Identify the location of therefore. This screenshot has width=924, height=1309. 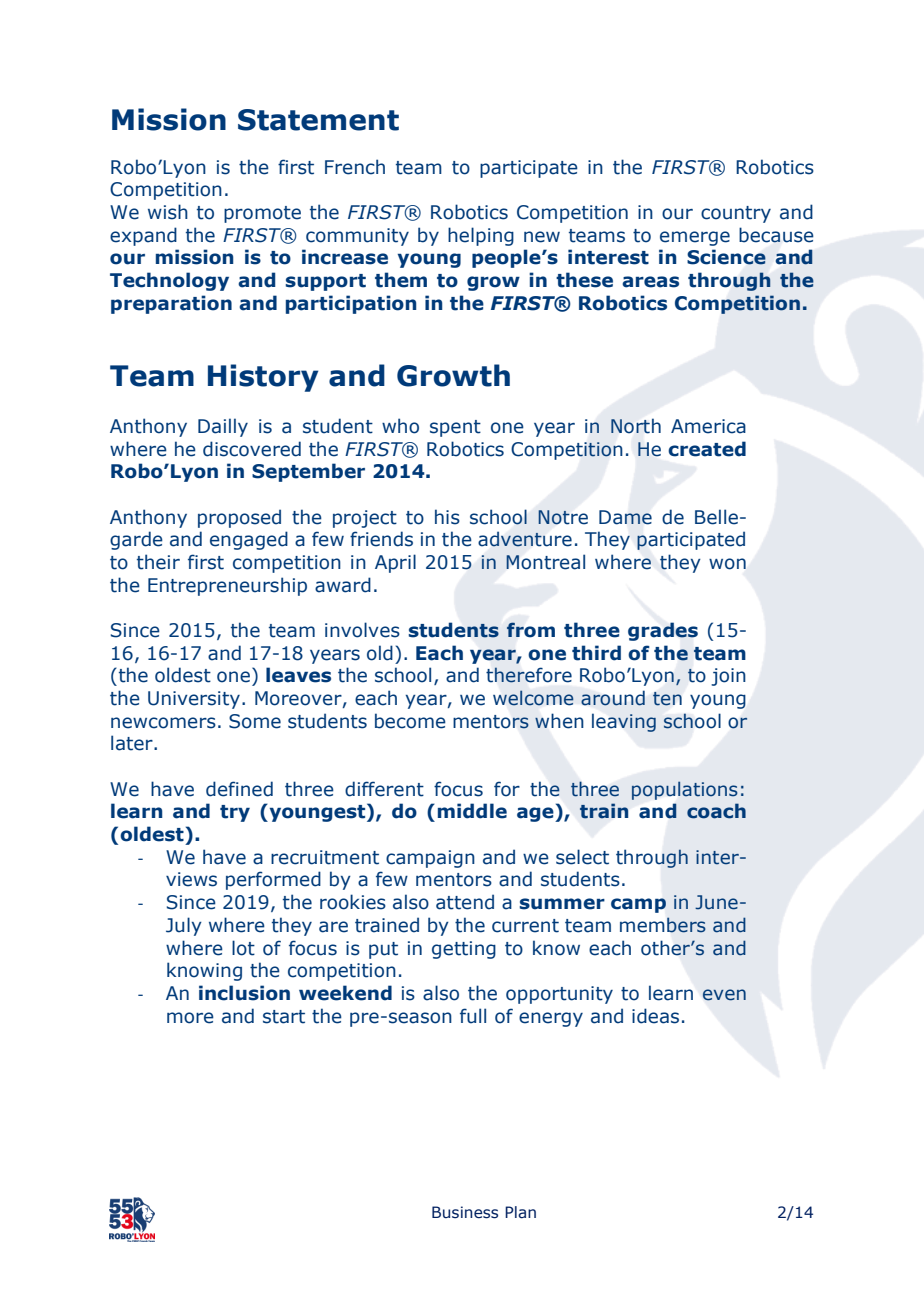
(529, 675).
